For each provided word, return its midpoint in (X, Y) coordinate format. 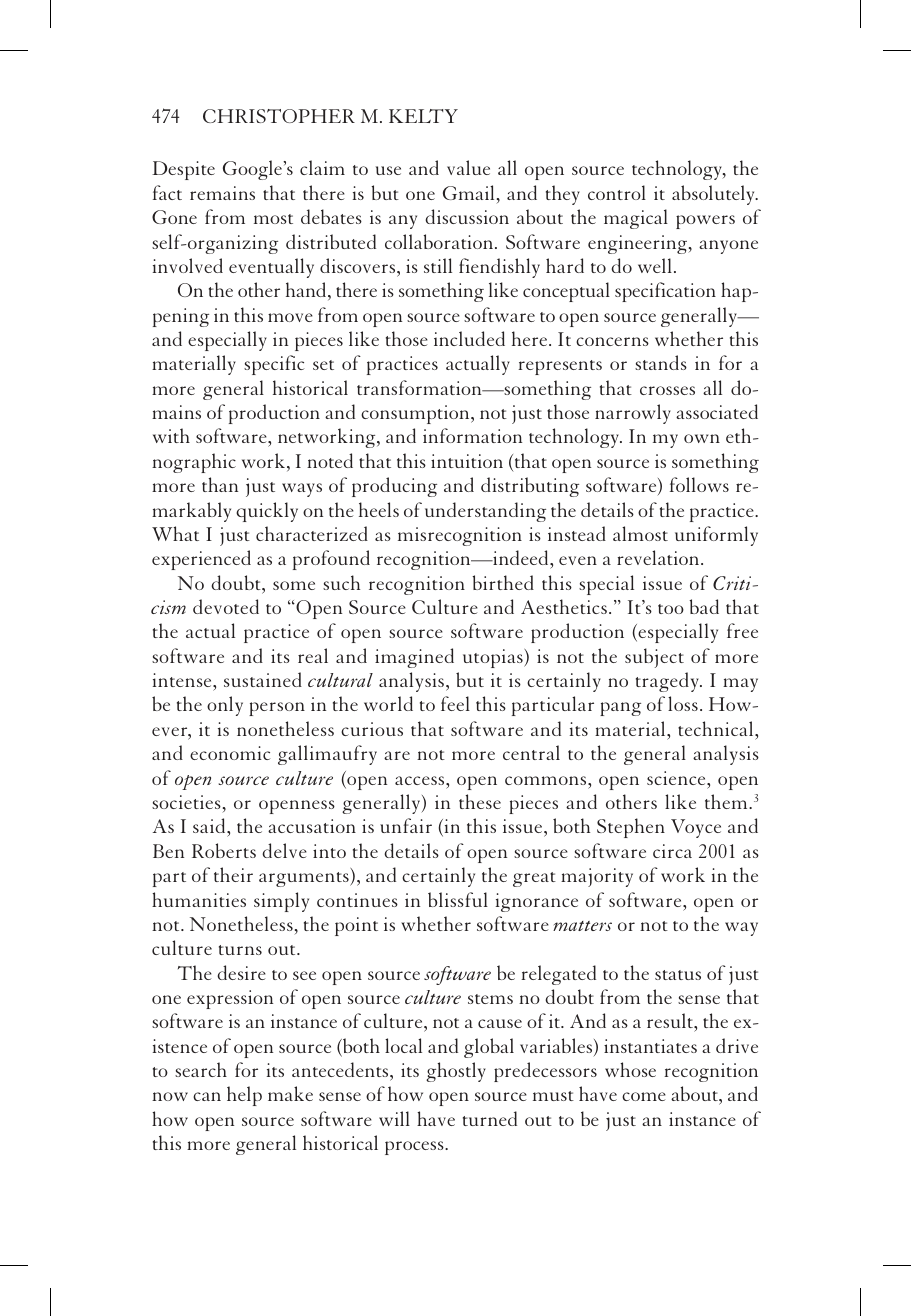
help (244, 1096)
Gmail (468, 192)
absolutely (714, 195)
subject (654, 658)
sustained (263, 679)
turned (490, 1118)
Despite (183, 170)
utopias (494, 658)
